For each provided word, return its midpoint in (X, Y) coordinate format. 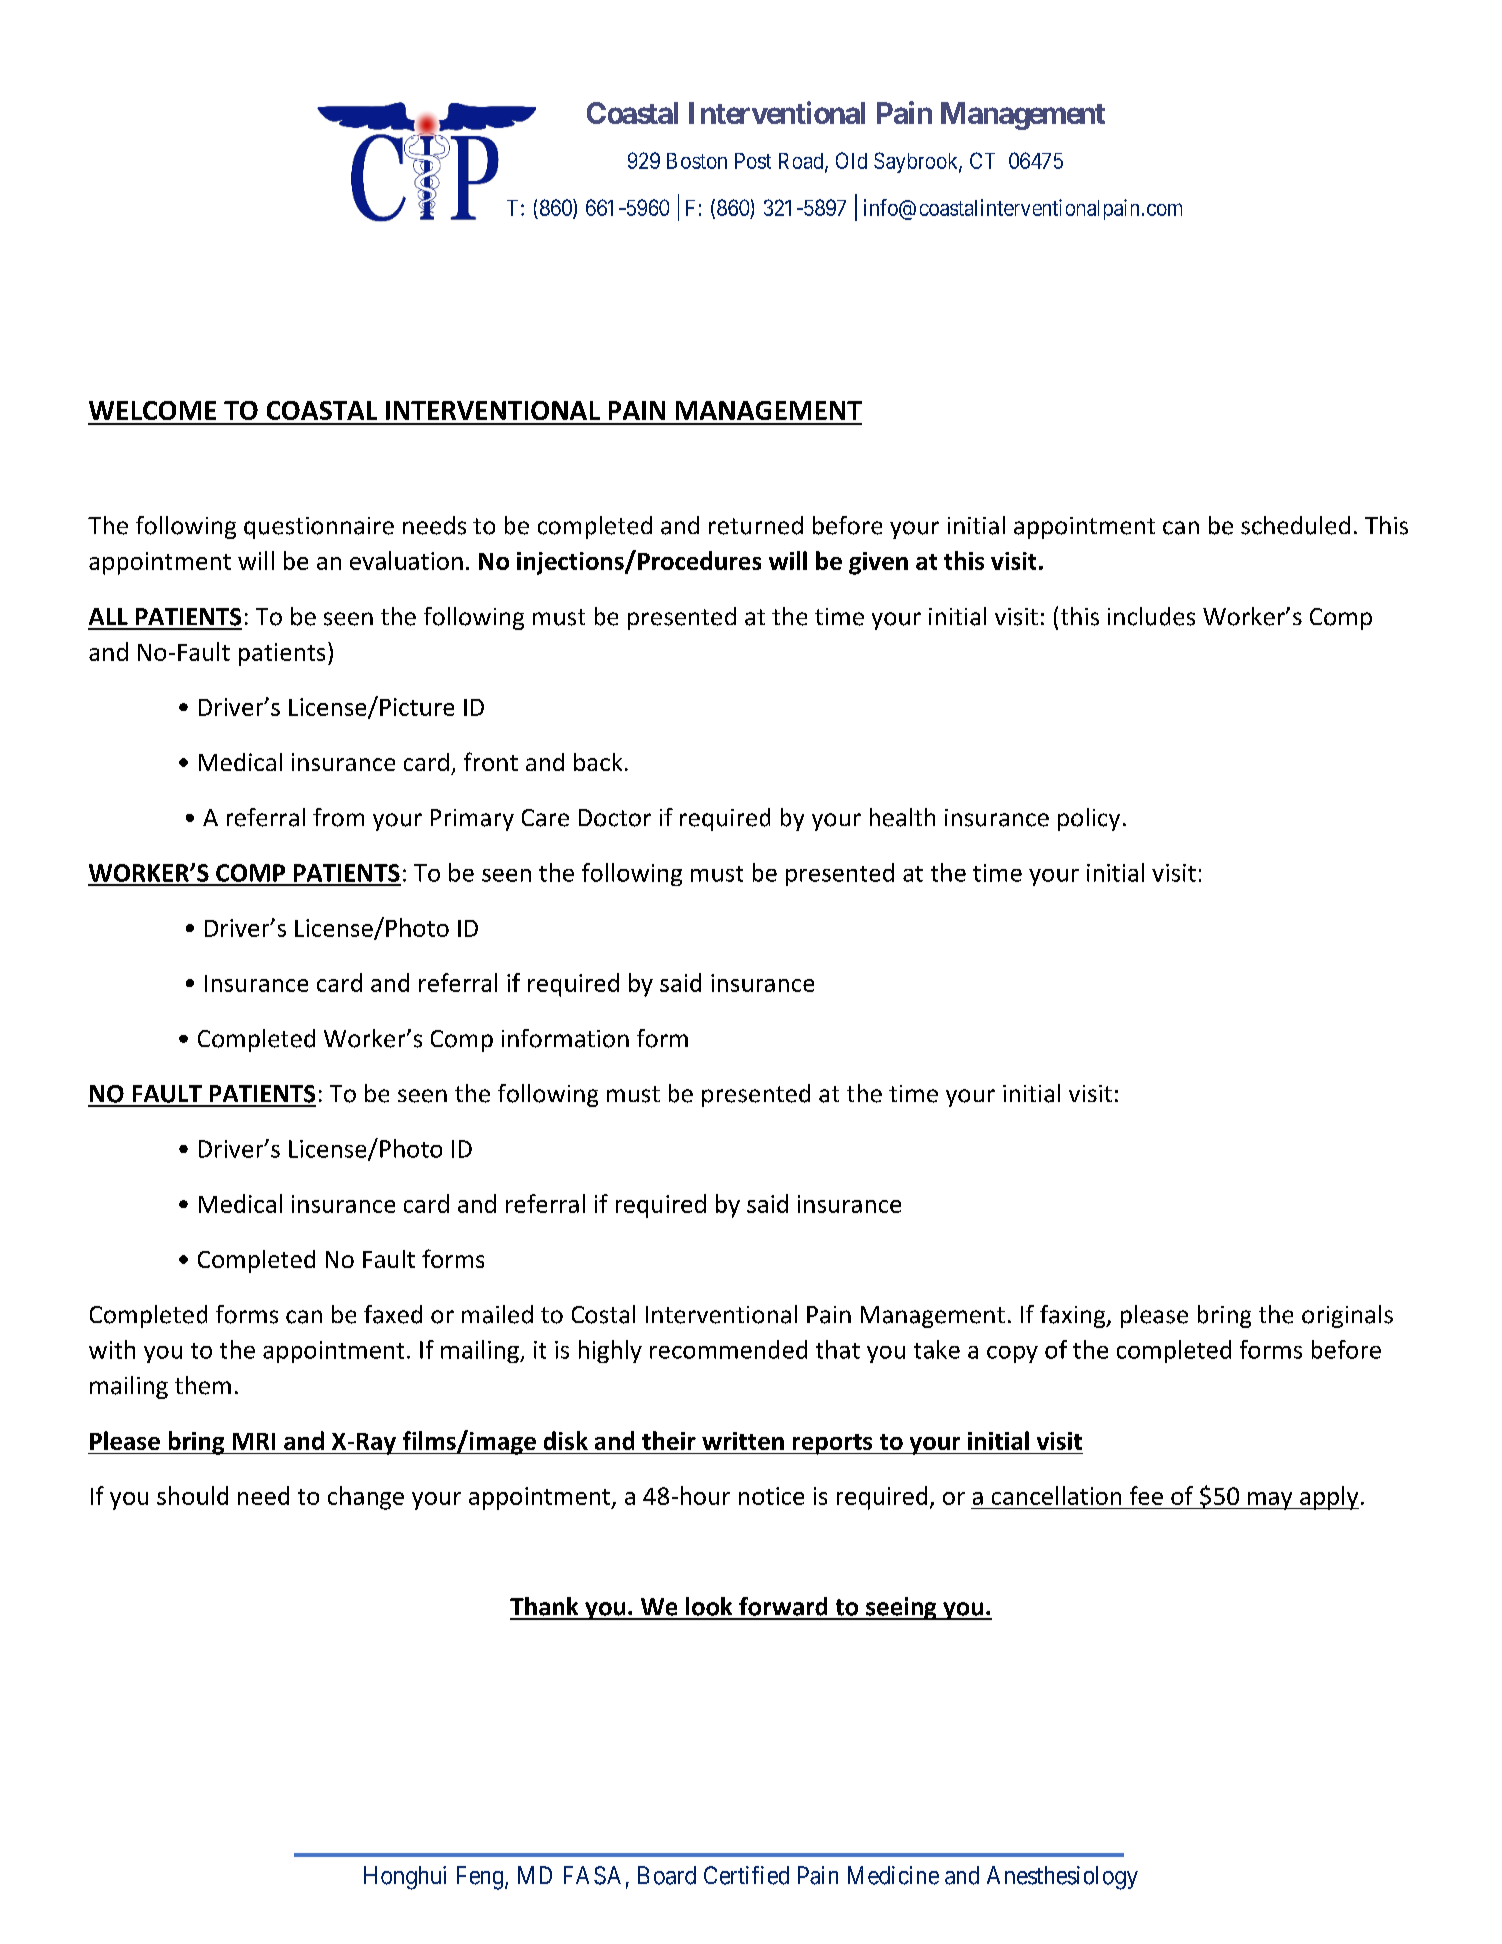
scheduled (1295, 525)
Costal (603, 1314)
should (192, 1495)
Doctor (615, 818)
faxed (393, 1314)
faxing (1074, 1316)
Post (753, 161)
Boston (697, 161)
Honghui (405, 1878)
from (338, 817)
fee (1146, 1495)
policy (1089, 819)
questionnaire (319, 528)
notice (771, 1496)
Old (851, 160)
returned (756, 525)
